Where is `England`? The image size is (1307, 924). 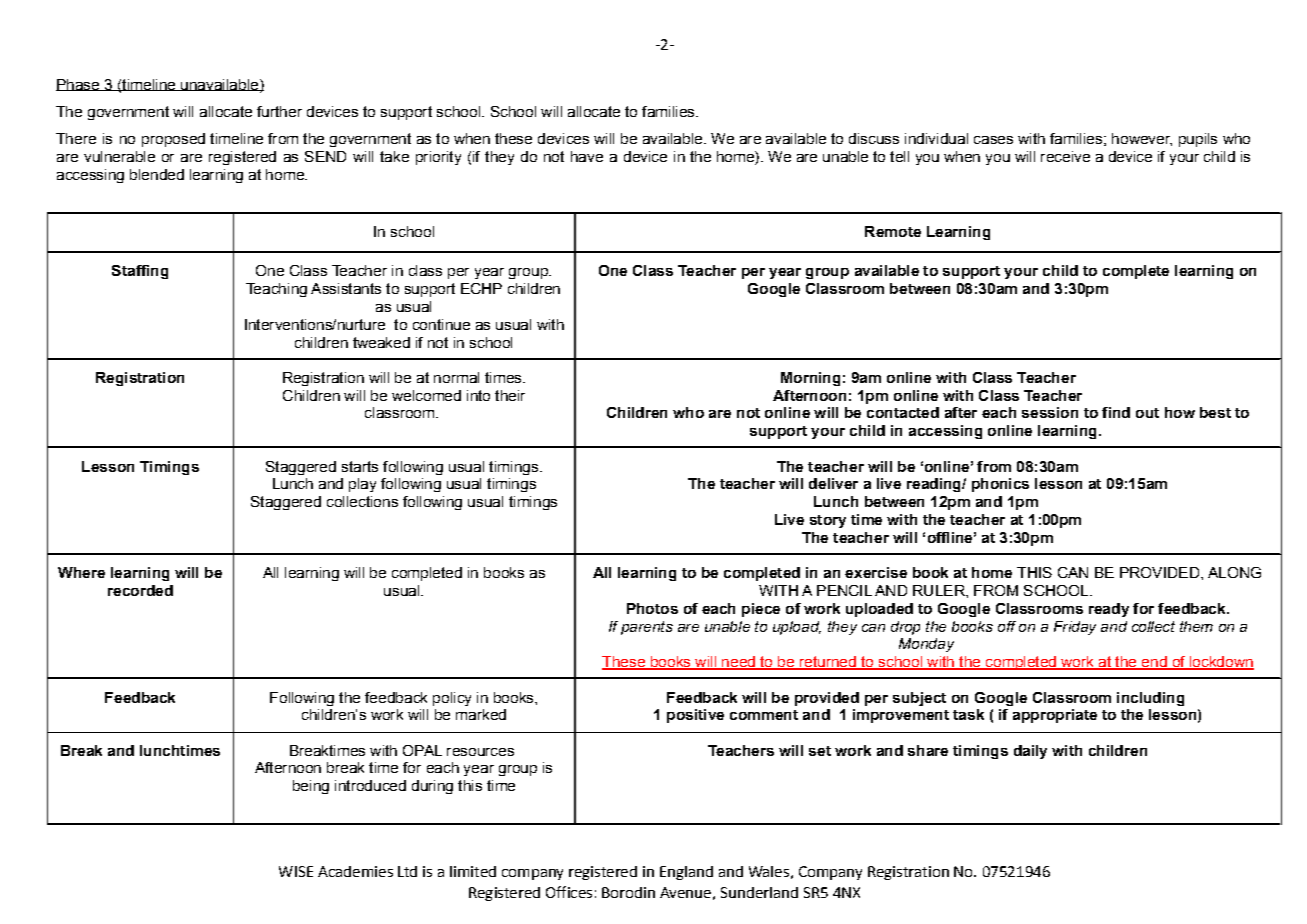
England is located at coordinates (686, 873).
